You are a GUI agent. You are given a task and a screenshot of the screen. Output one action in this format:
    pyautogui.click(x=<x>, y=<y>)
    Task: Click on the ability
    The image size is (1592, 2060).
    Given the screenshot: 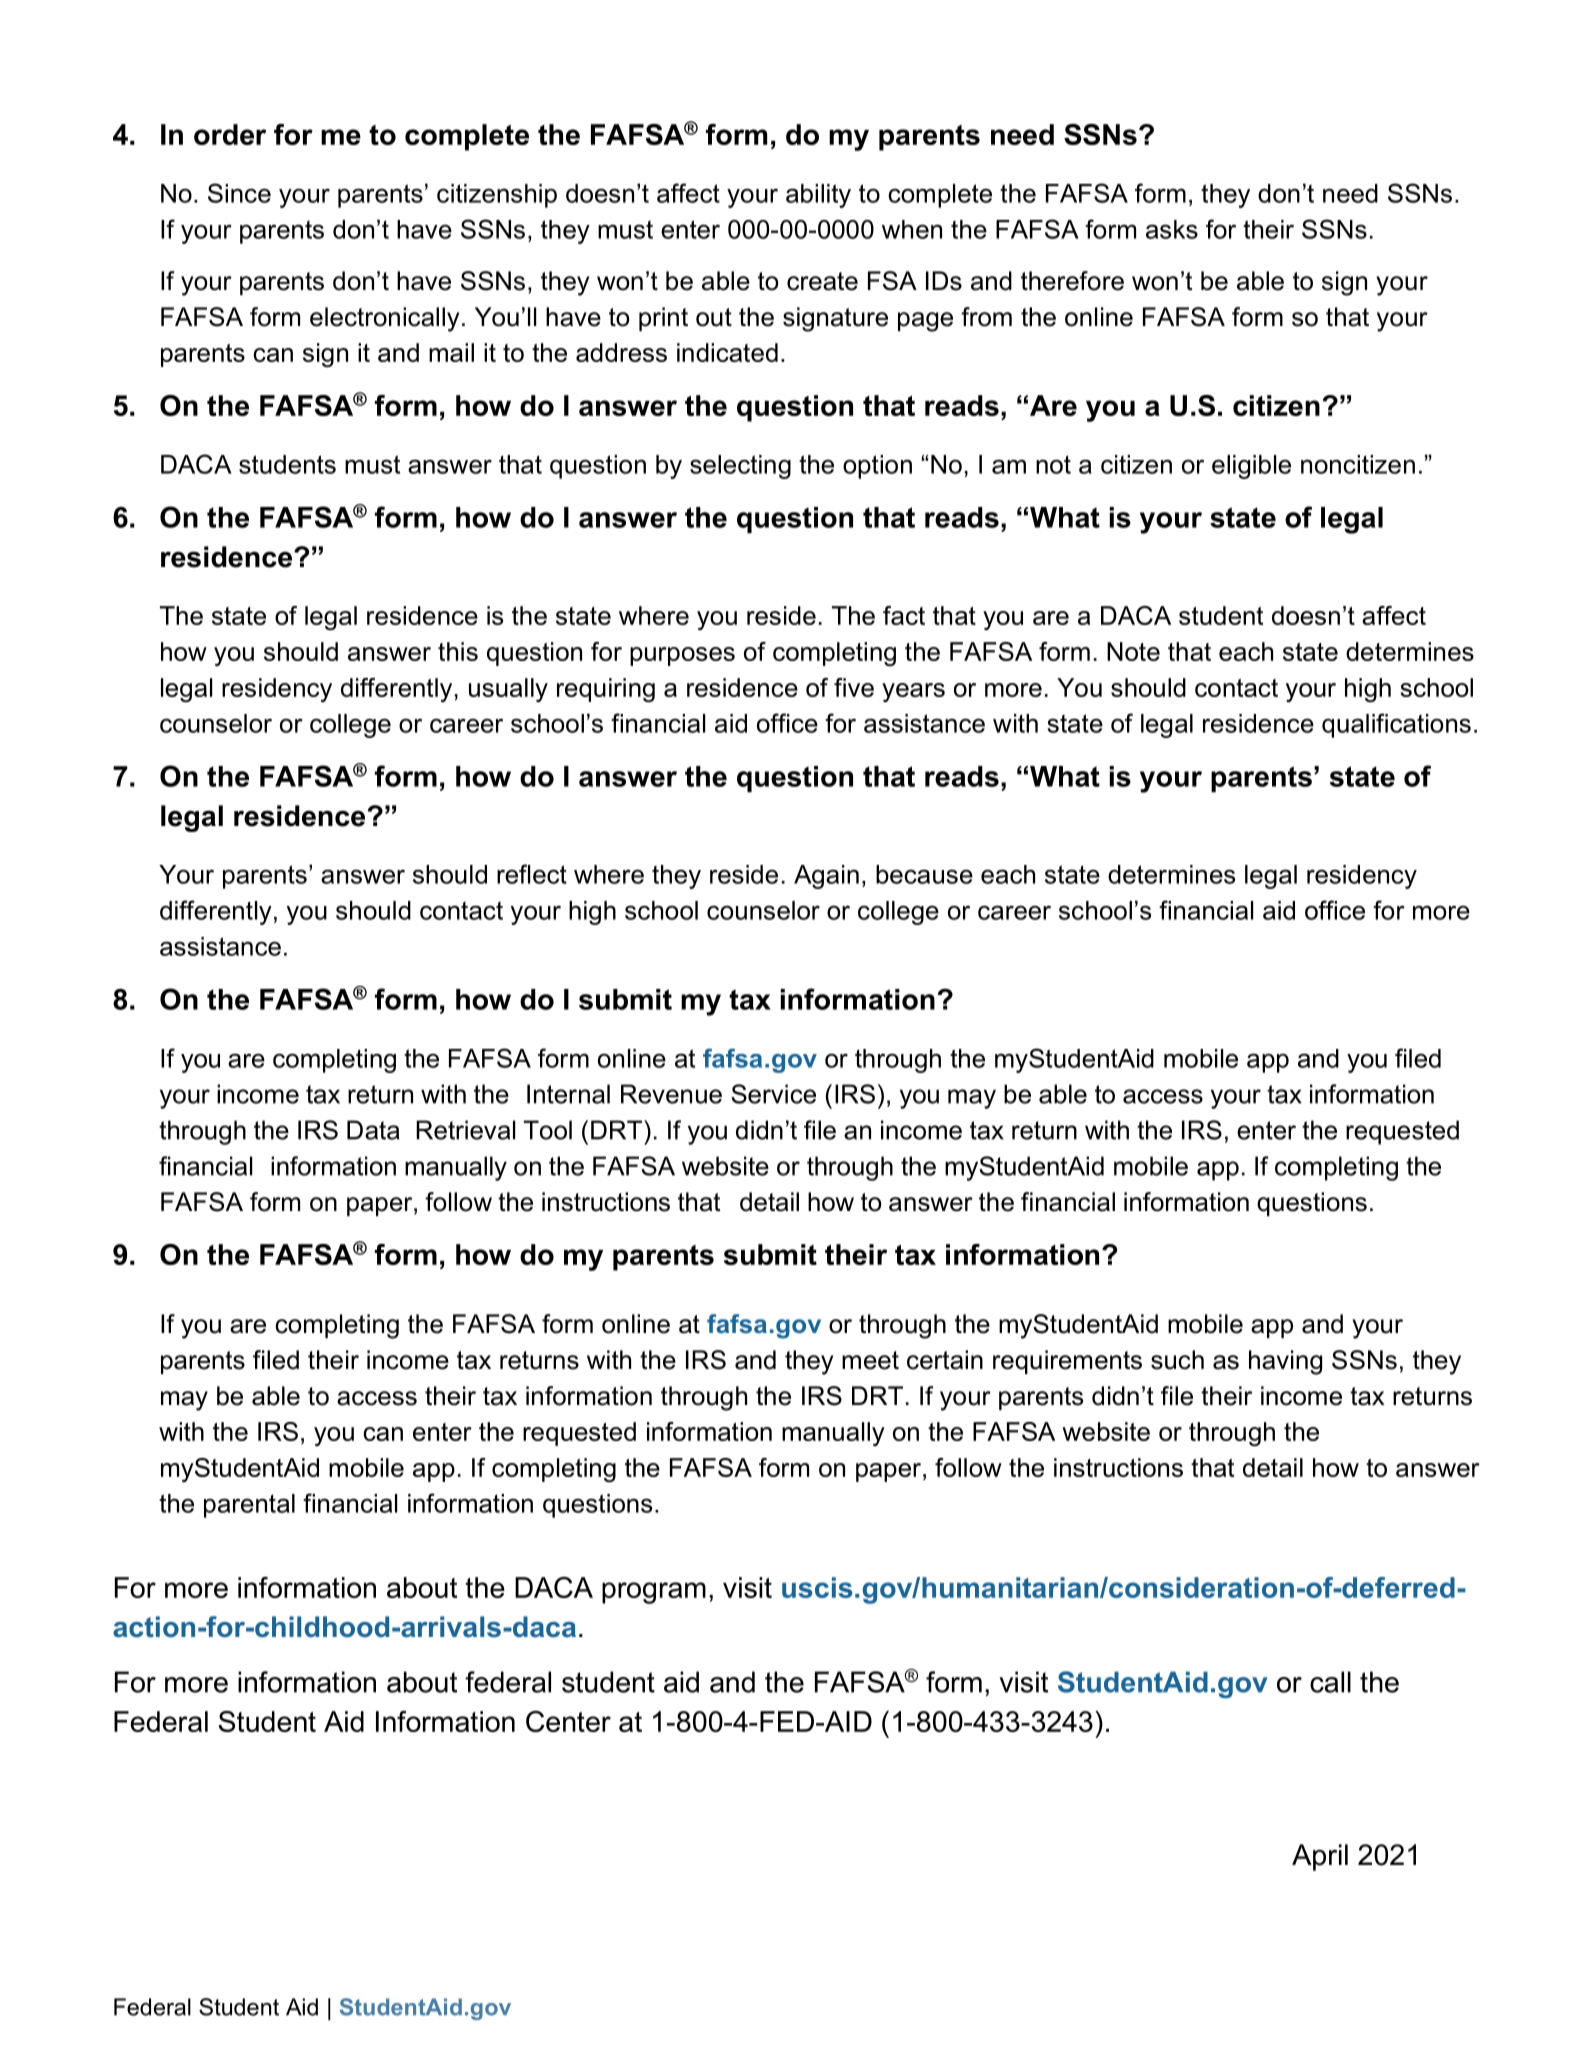 What is the action you would take?
    pyautogui.click(x=818, y=196)
